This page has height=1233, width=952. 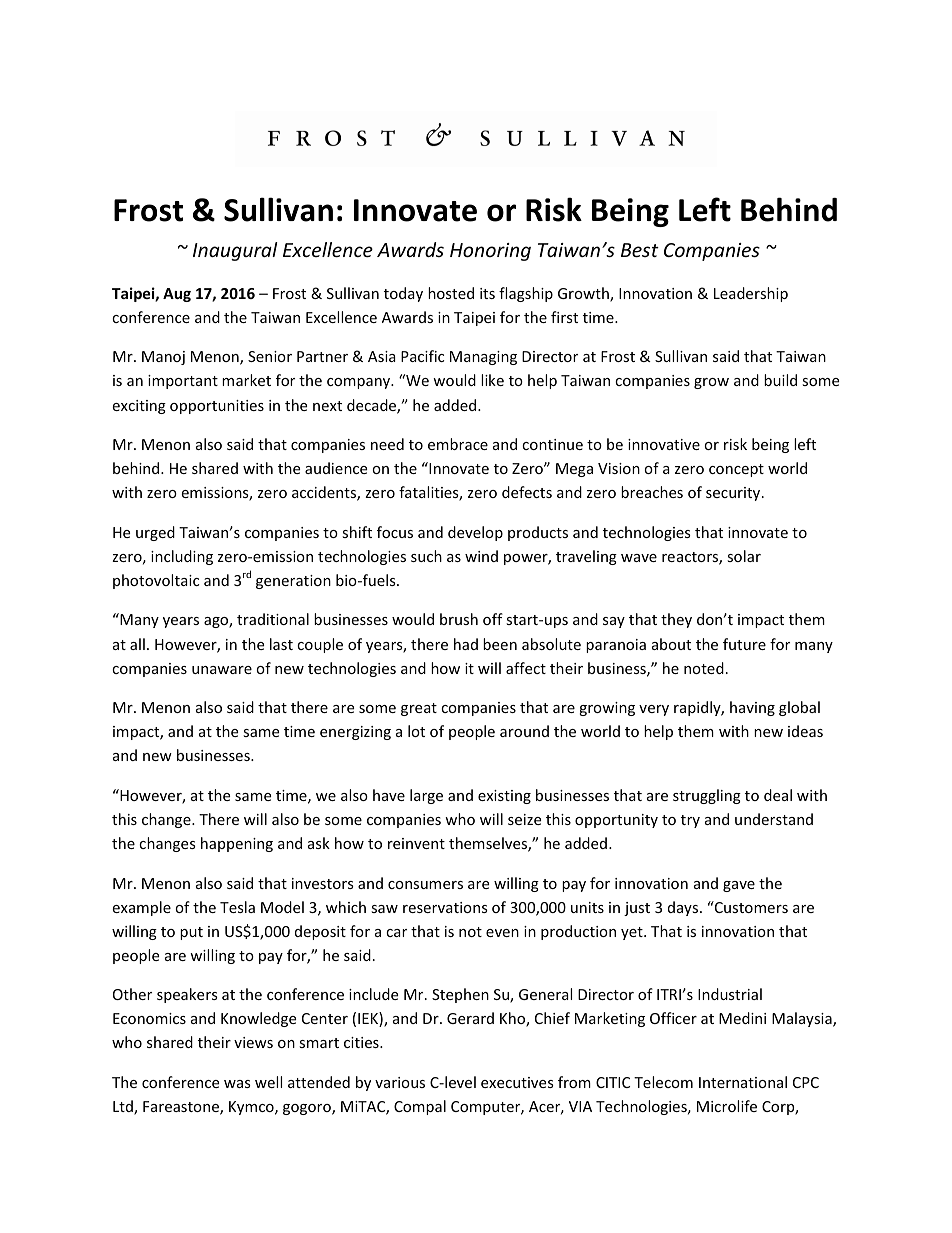 What do you see at coordinates (704, 668) in the page?
I see `noted` at bounding box center [704, 668].
